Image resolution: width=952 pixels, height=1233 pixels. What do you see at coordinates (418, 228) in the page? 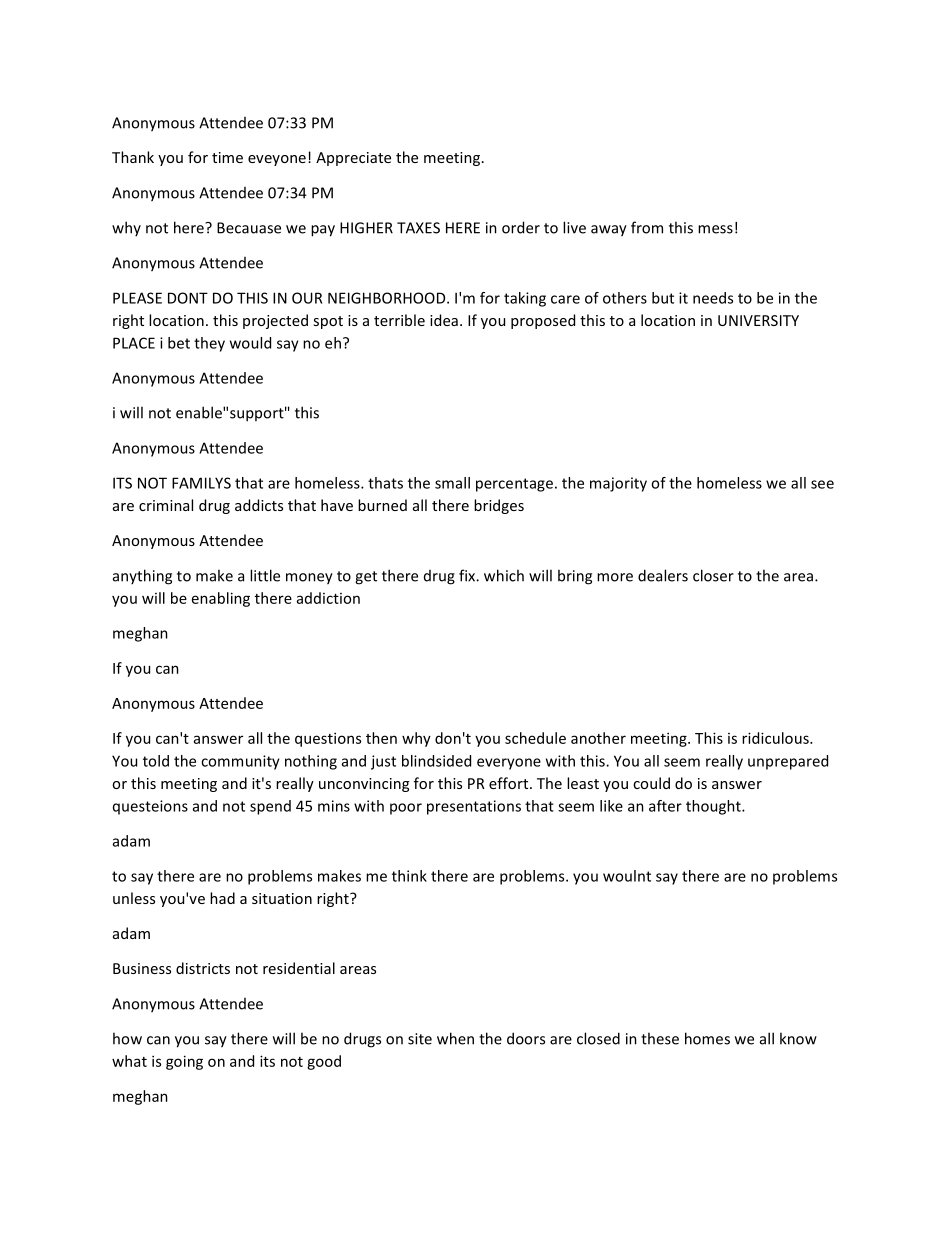
I see `TAXES` at bounding box center [418, 228].
